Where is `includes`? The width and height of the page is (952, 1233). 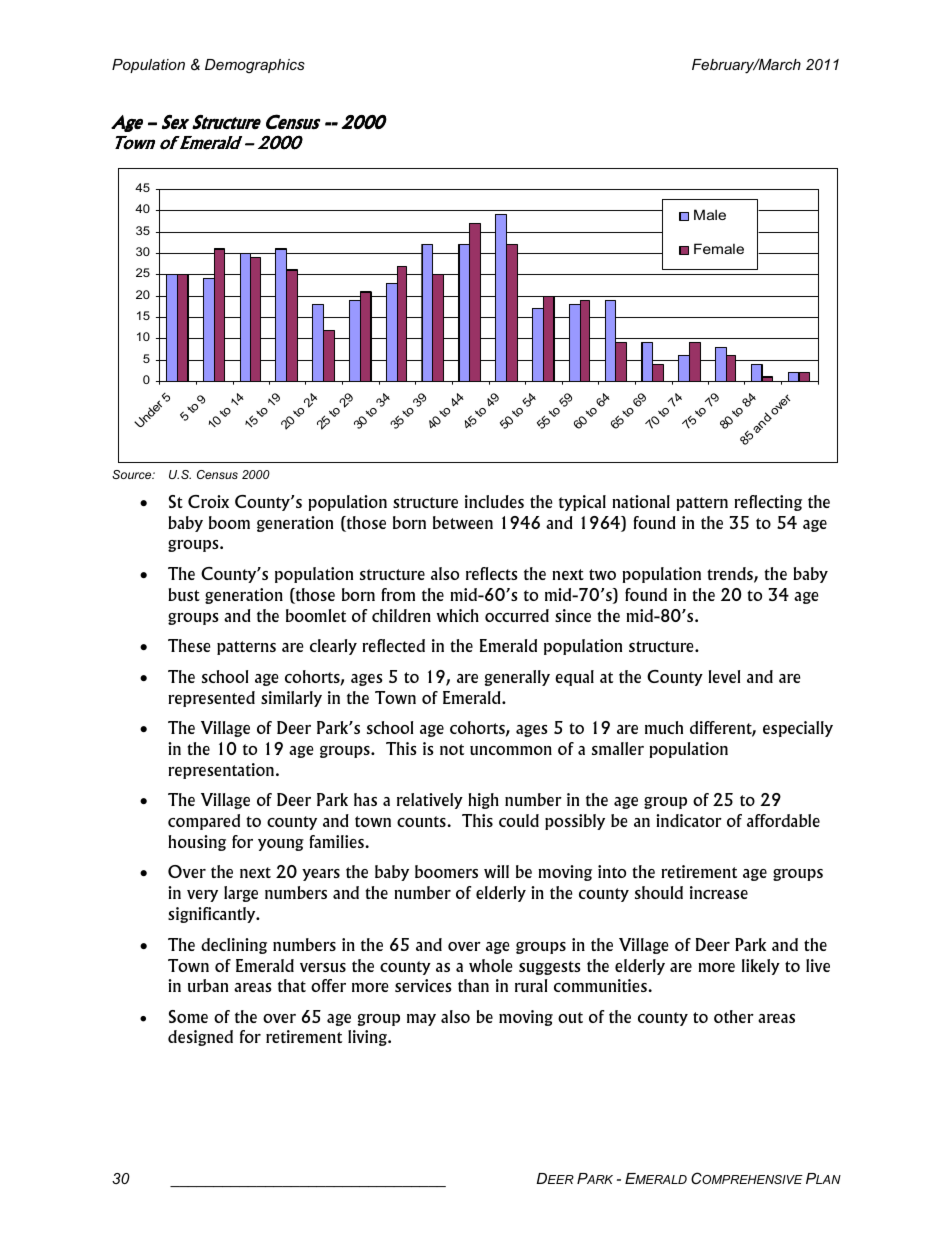 includes is located at coordinates (494, 501).
